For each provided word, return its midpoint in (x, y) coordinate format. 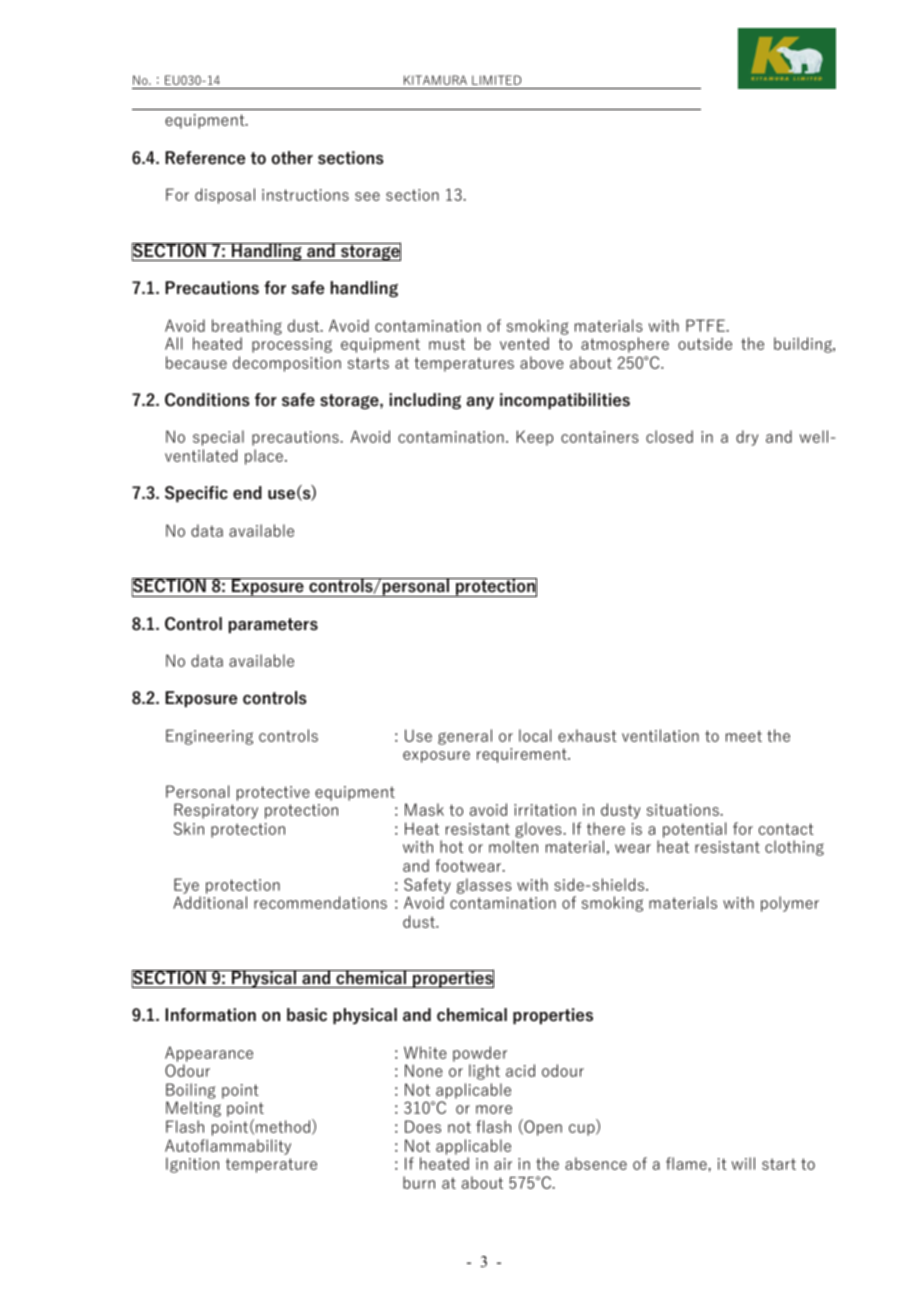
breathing (247, 327)
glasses (484, 886)
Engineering (209, 737)
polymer (790, 904)
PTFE (706, 325)
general (465, 737)
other (292, 158)
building (804, 345)
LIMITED (496, 80)
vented (524, 343)
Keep (535, 438)
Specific (196, 494)
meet (744, 736)
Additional (210, 902)
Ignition (192, 1165)
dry (747, 438)
